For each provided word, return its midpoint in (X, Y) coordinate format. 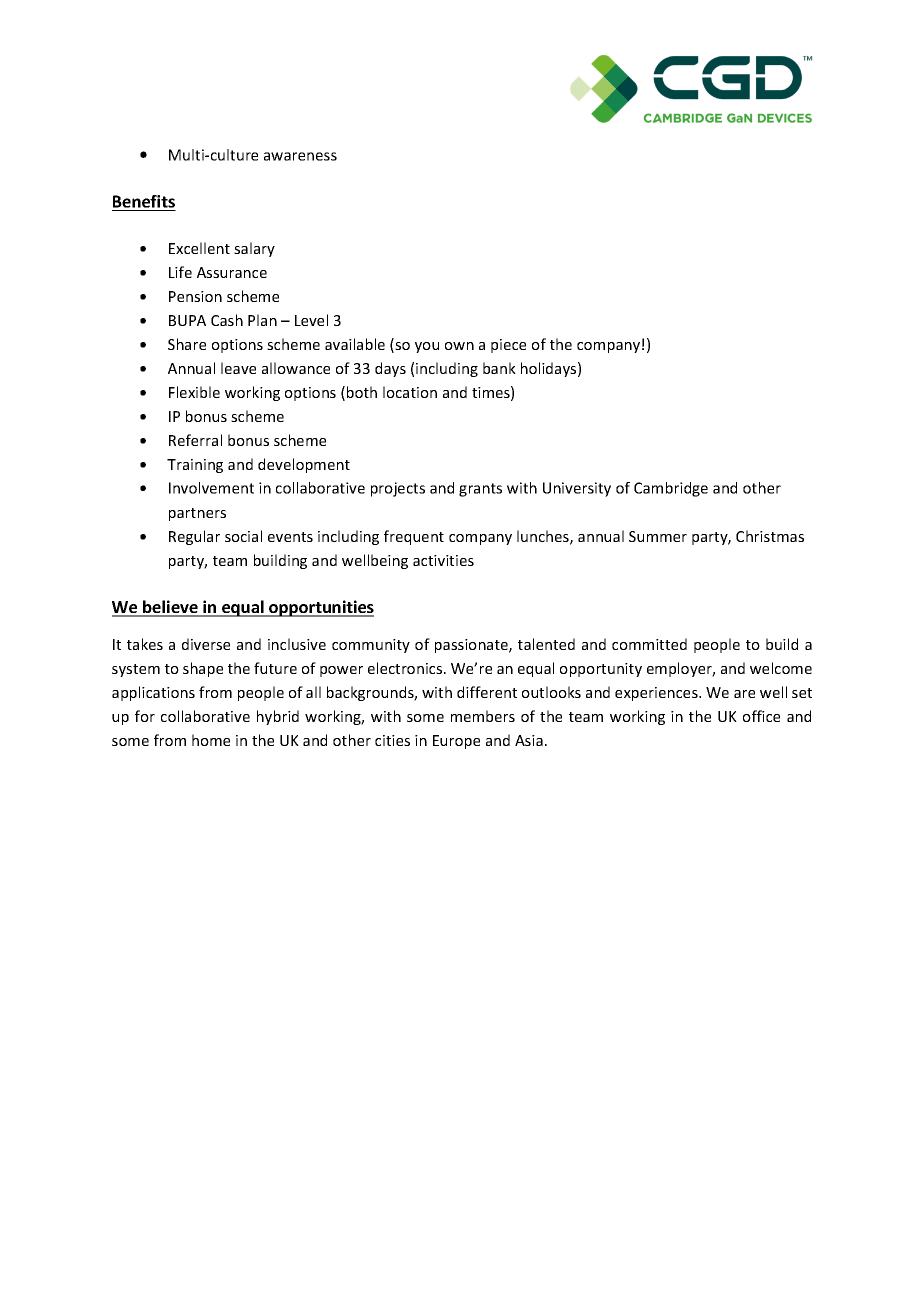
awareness (300, 156)
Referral (195, 440)
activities (443, 560)
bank (499, 368)
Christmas (770, 536)
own (459, 346)
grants (480, 490)
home (211, 740)
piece (508, 346)
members (483, 716)
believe (170, 608)
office (761, 716)
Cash (227, 320)
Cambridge (671, 489)
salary (254, 249)
